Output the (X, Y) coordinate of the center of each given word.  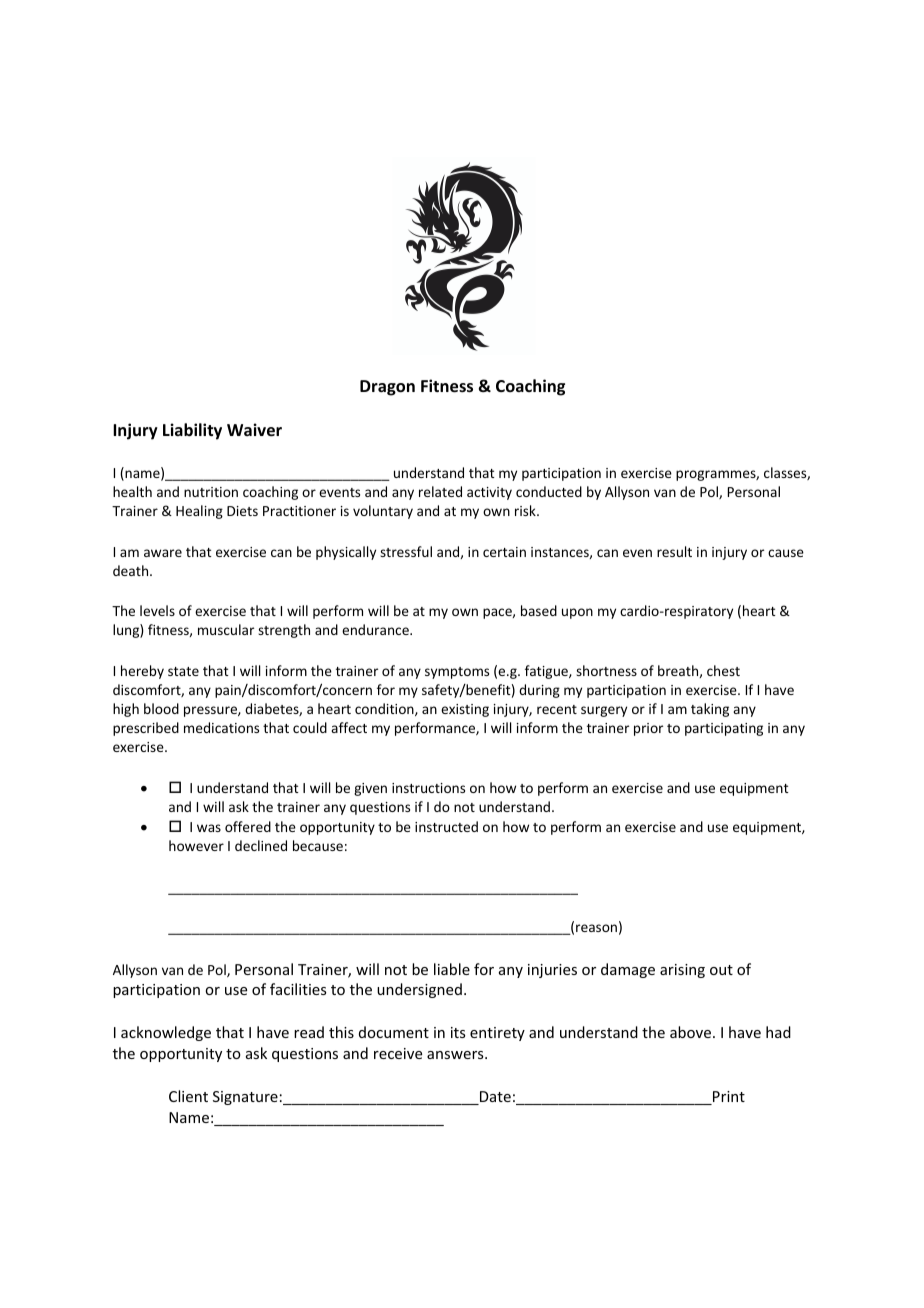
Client (188, 1096)
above (692, 1032)
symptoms (457, 673)
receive (398, 1053)
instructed (446, 826)
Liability (192, 431)
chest (723, 670)
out (721, 970)
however (196, 845)
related (440, 491)
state (183, 671)
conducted (549, 491)
